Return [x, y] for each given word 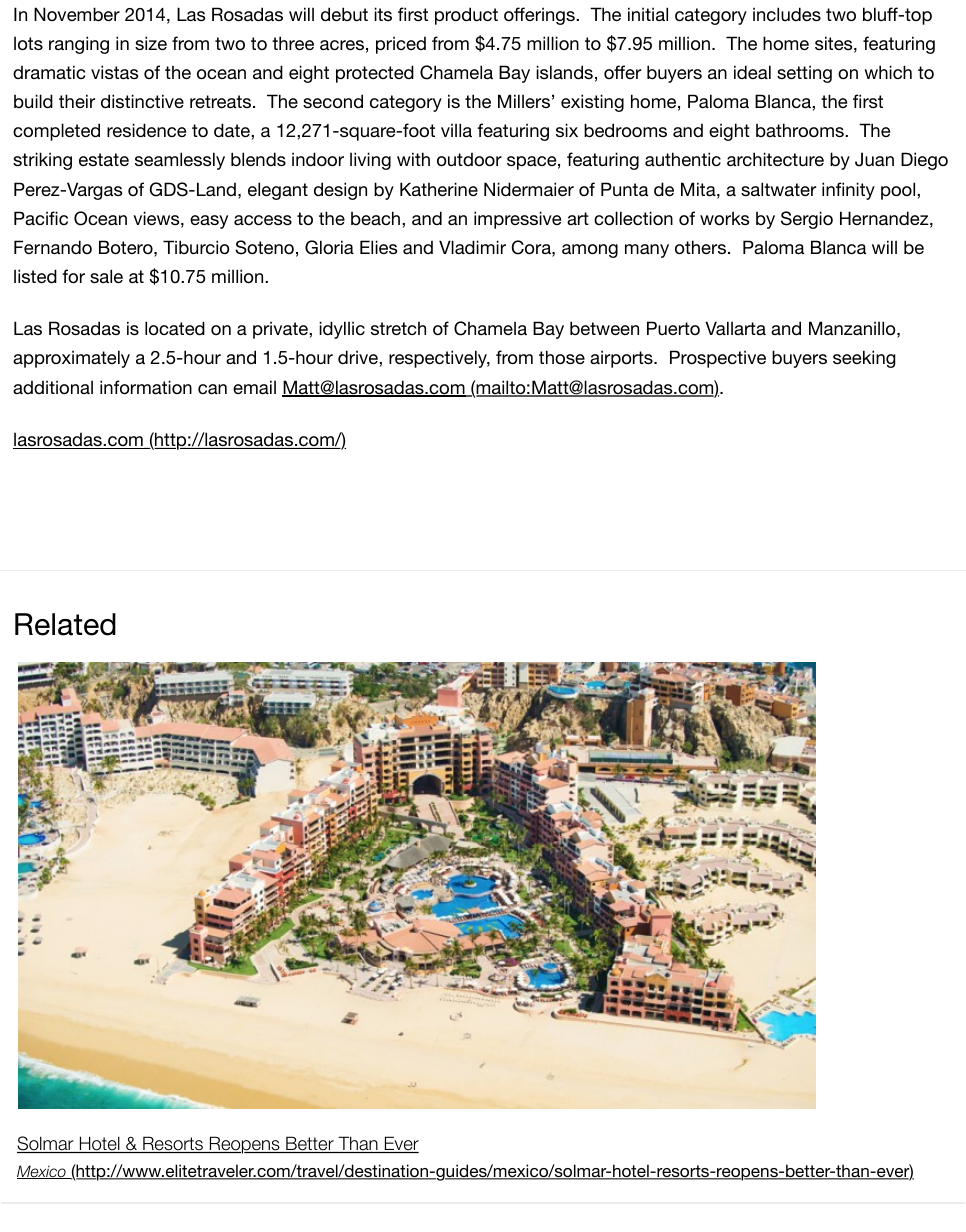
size [151, 43]
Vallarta [735, 328]
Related [65, 624]
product [466, 16]
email [254, 387]
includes [787, 14]
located [175, 328]
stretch [398, 328]
